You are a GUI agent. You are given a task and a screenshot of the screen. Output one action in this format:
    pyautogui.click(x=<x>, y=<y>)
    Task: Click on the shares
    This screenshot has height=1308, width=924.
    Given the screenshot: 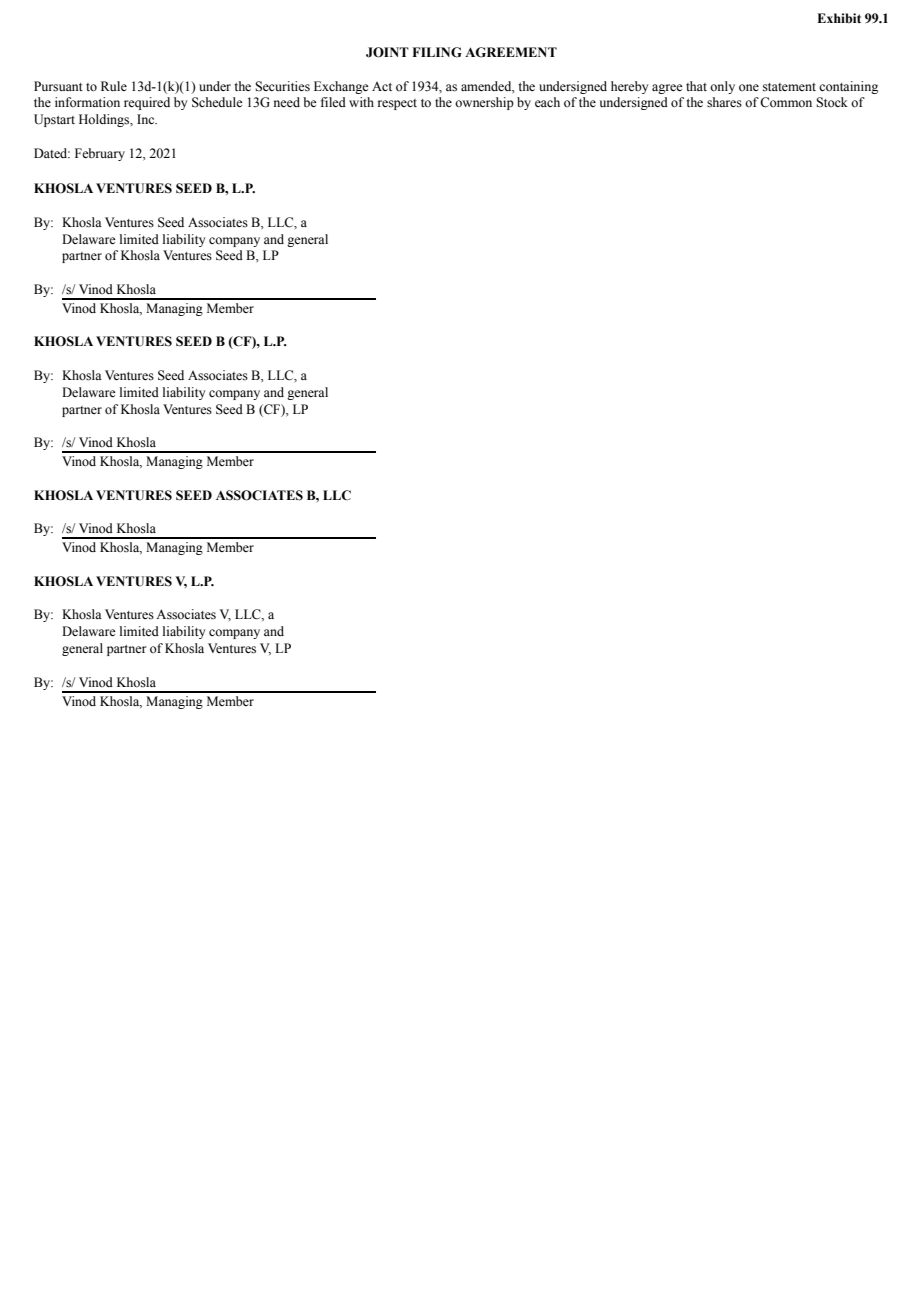 What is the action you would take?
    pyautogui.click(x=724, y=102)
